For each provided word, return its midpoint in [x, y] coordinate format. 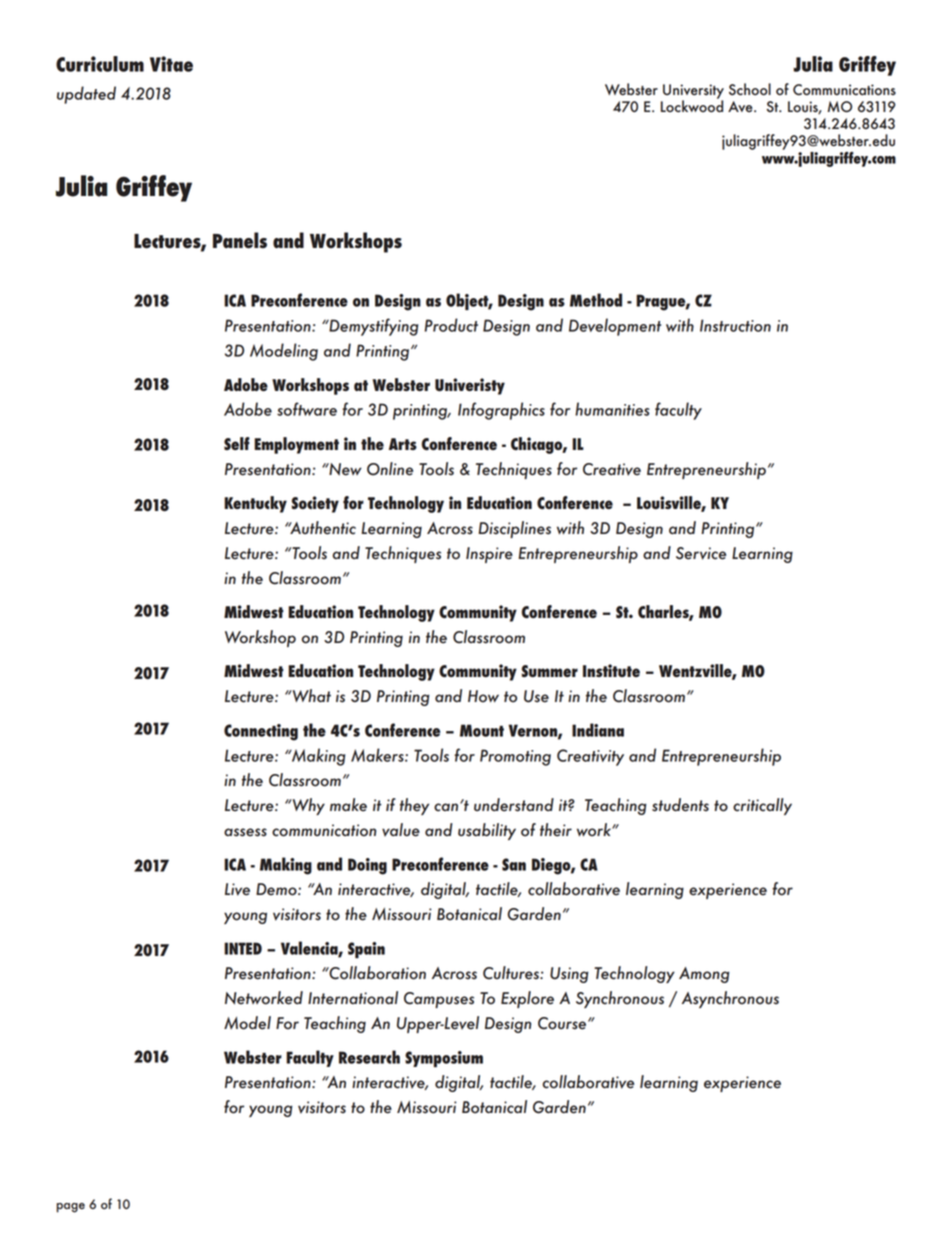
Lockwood [692, 105]
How [483, 696]
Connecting [261, 732]
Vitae [171, 64]
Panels [240, 240]
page [71, 1208]
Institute [611, 670]
